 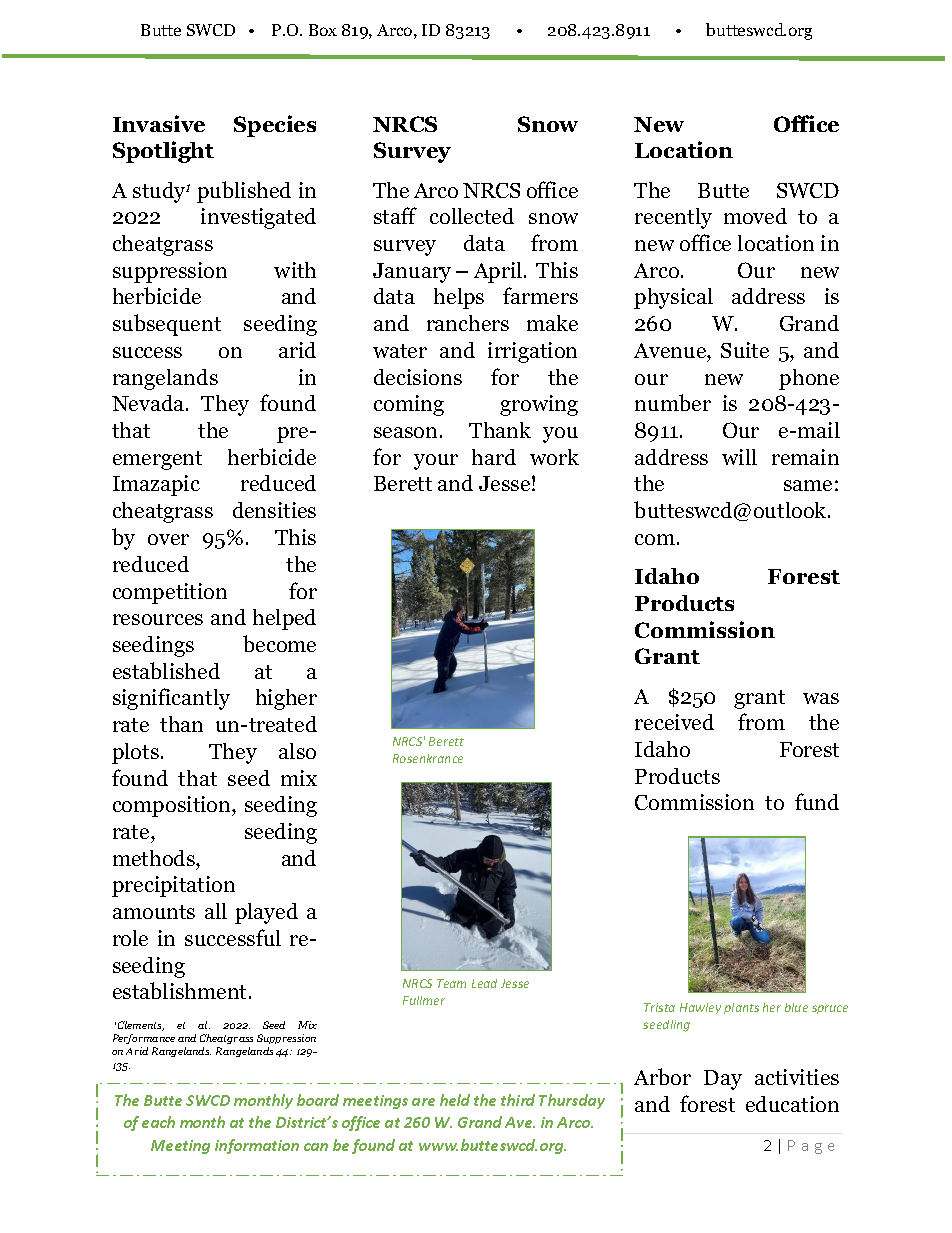 What do you see at coordinates (817, 801) in the screenshot?
I see `fund` at bounding box center [817, 801].
